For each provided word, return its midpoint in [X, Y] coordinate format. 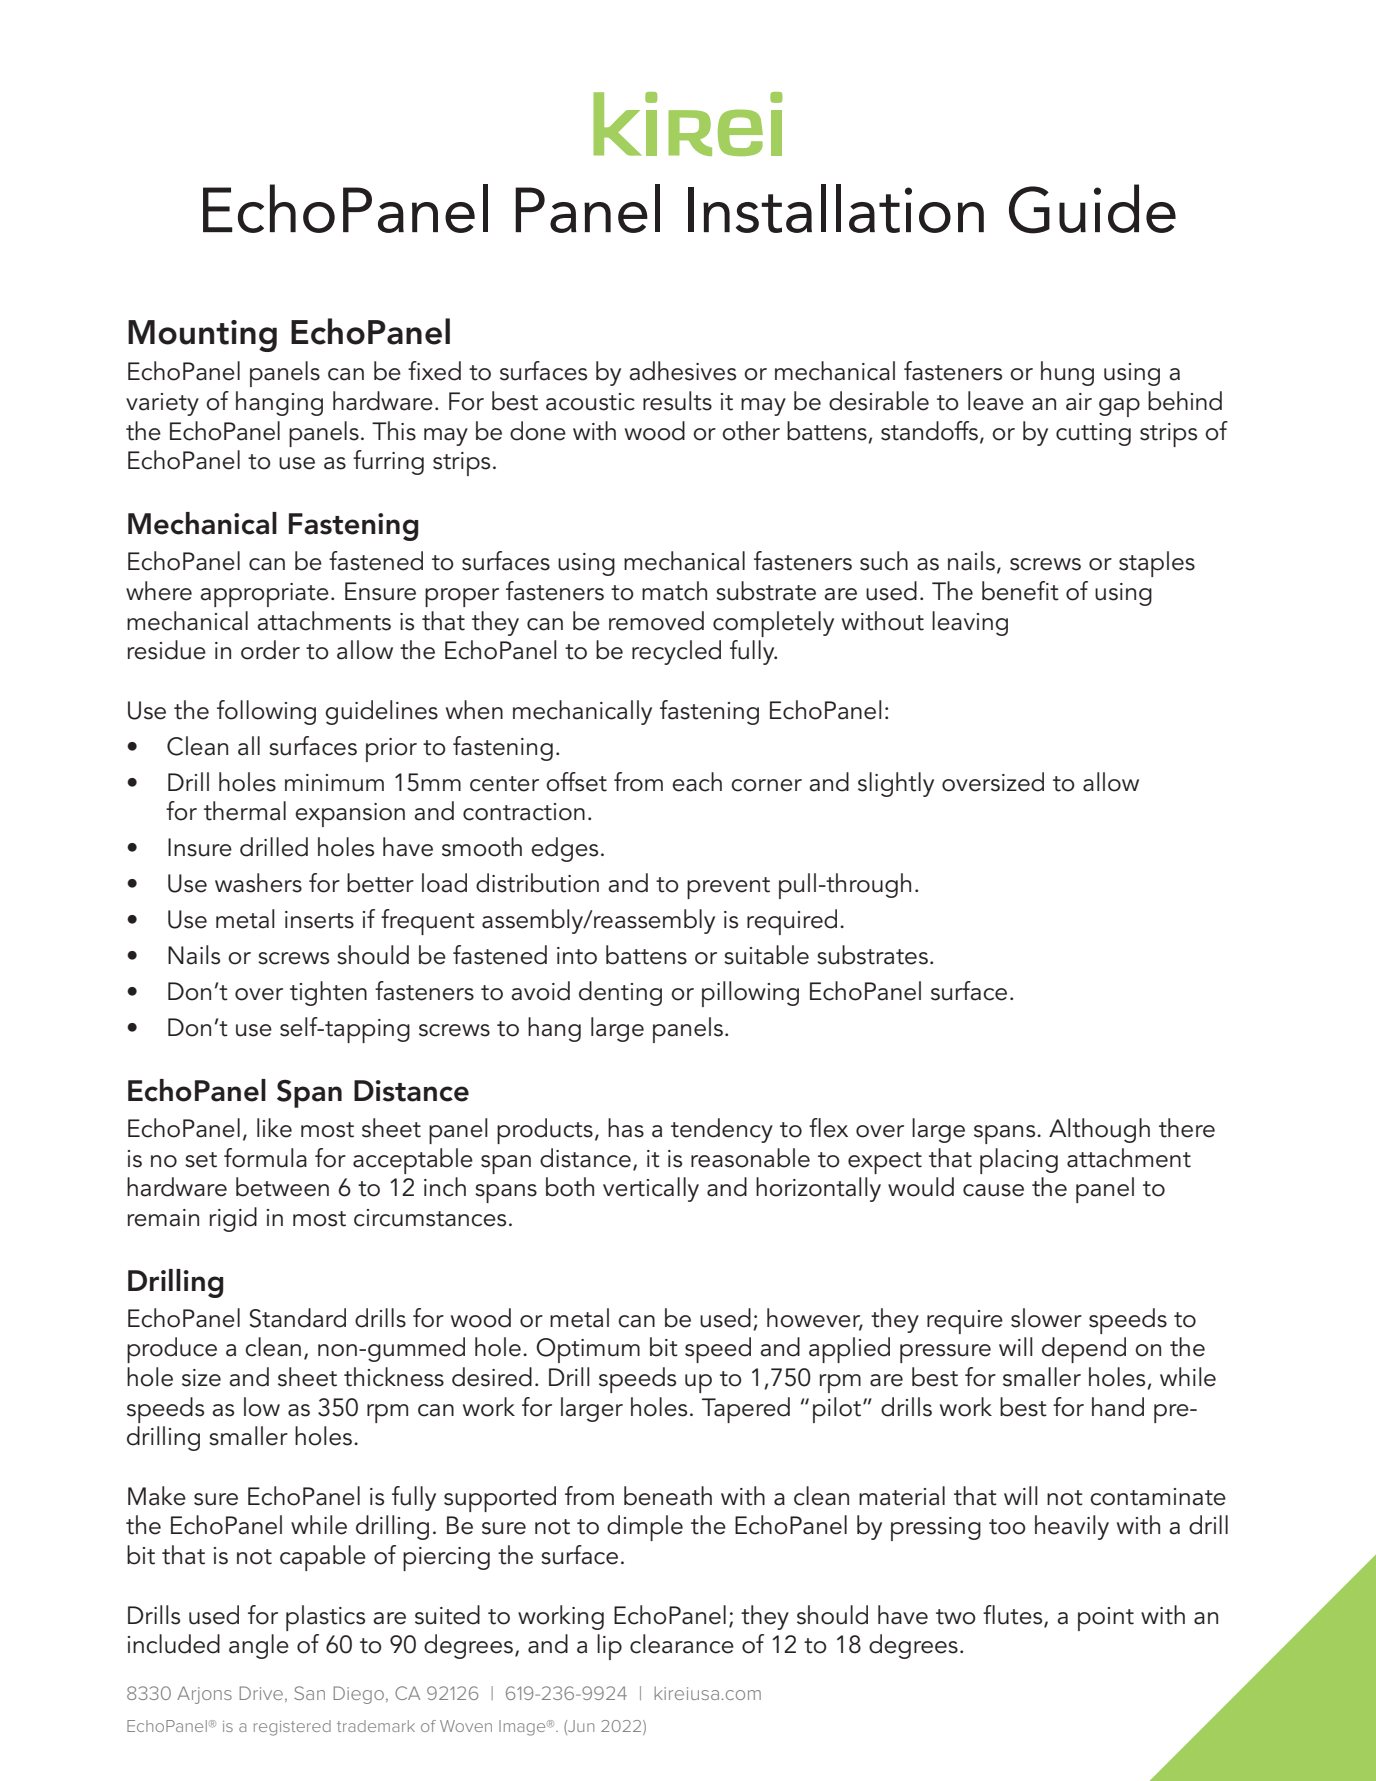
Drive [261, 1693]
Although [1099, 1130]
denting [620, 993]
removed [656, 621]
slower [1046, 1318]
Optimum [588, 1350]
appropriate [264, 595]
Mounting [202, 336]
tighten [328, 993]
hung [1067, 373]
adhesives [682, 371]
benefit [1020, 591]
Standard [298, 1318]
